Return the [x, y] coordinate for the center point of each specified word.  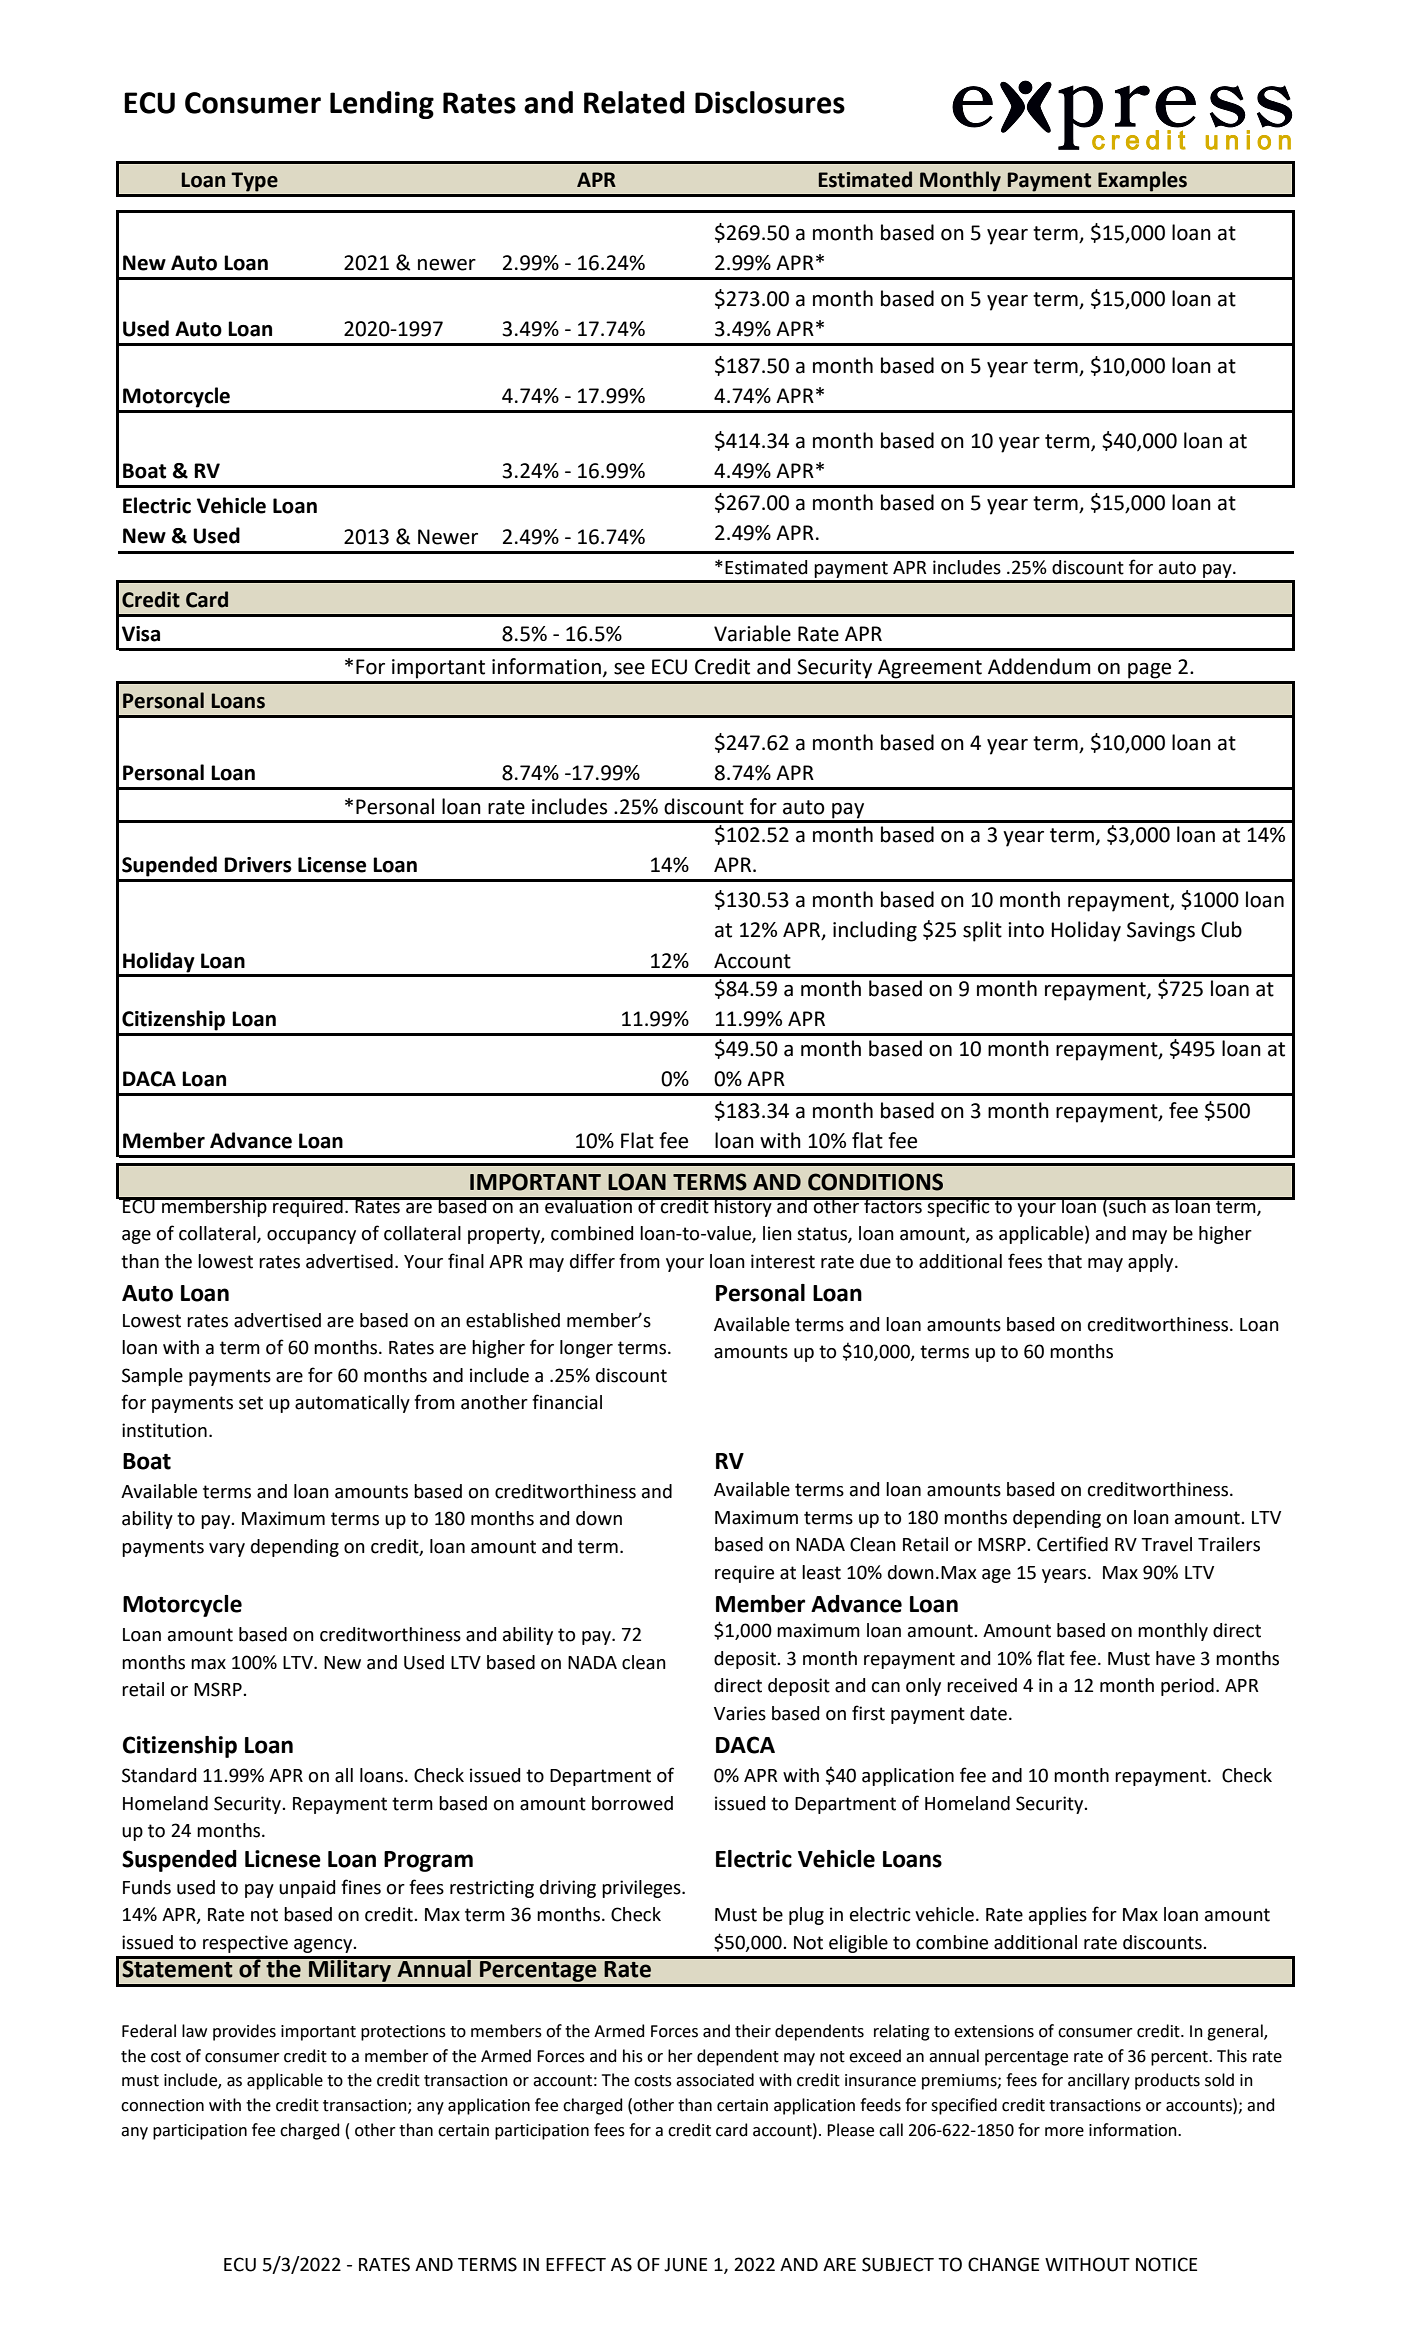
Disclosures [770, 102]
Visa [141, 634]
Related [634, 102]
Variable [752, 633]
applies [1058, 1916]
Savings [1161, 932]
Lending [382, 105]
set [251, 1403]
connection [162, 2105]
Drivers [258, 865]
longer [586, 1349]
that [1065, 1261]
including [875, 931]
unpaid [307, 1889]
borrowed [632, 1803]
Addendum [1039, 666]
